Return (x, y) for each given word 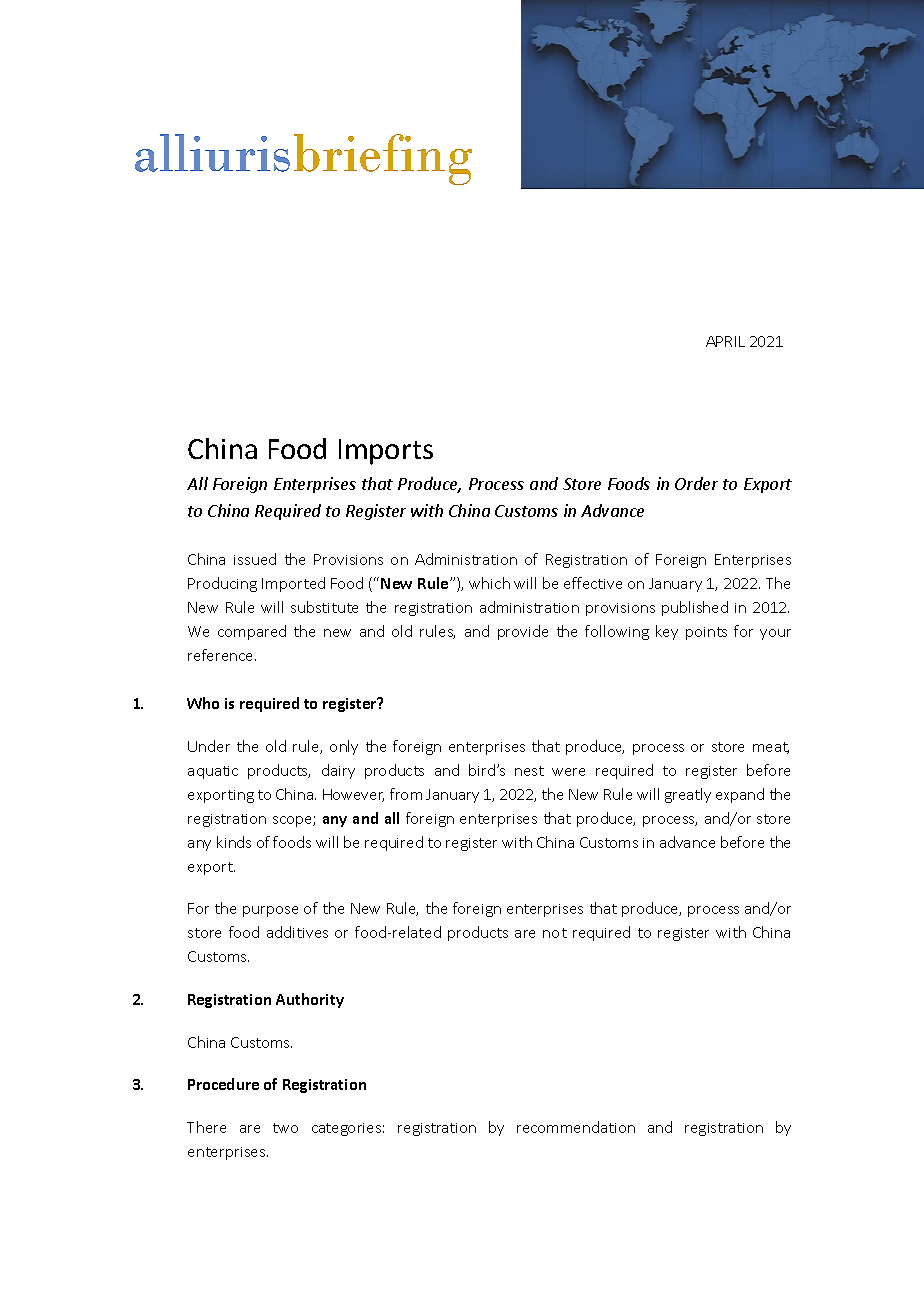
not (555, 933)
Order (696, 483)
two (285, 1128)
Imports (386, 452)
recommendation (576, 1127)
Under (209, 746)
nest (529, 771)
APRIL (725, 341)
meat (771, 748)
